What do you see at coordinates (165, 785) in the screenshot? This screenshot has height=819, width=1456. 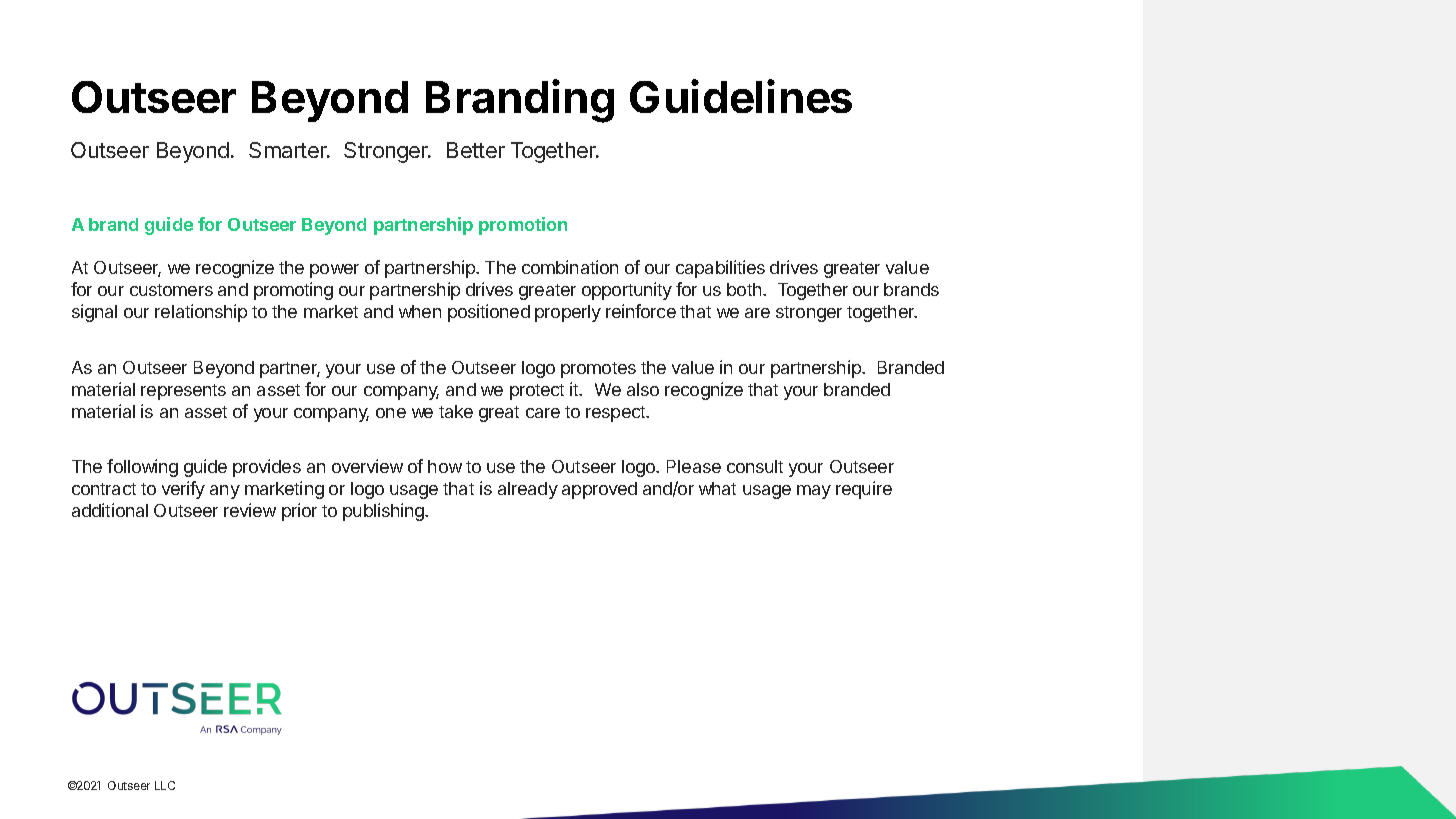 I see `LLC` at bounding box center [165, 785].
